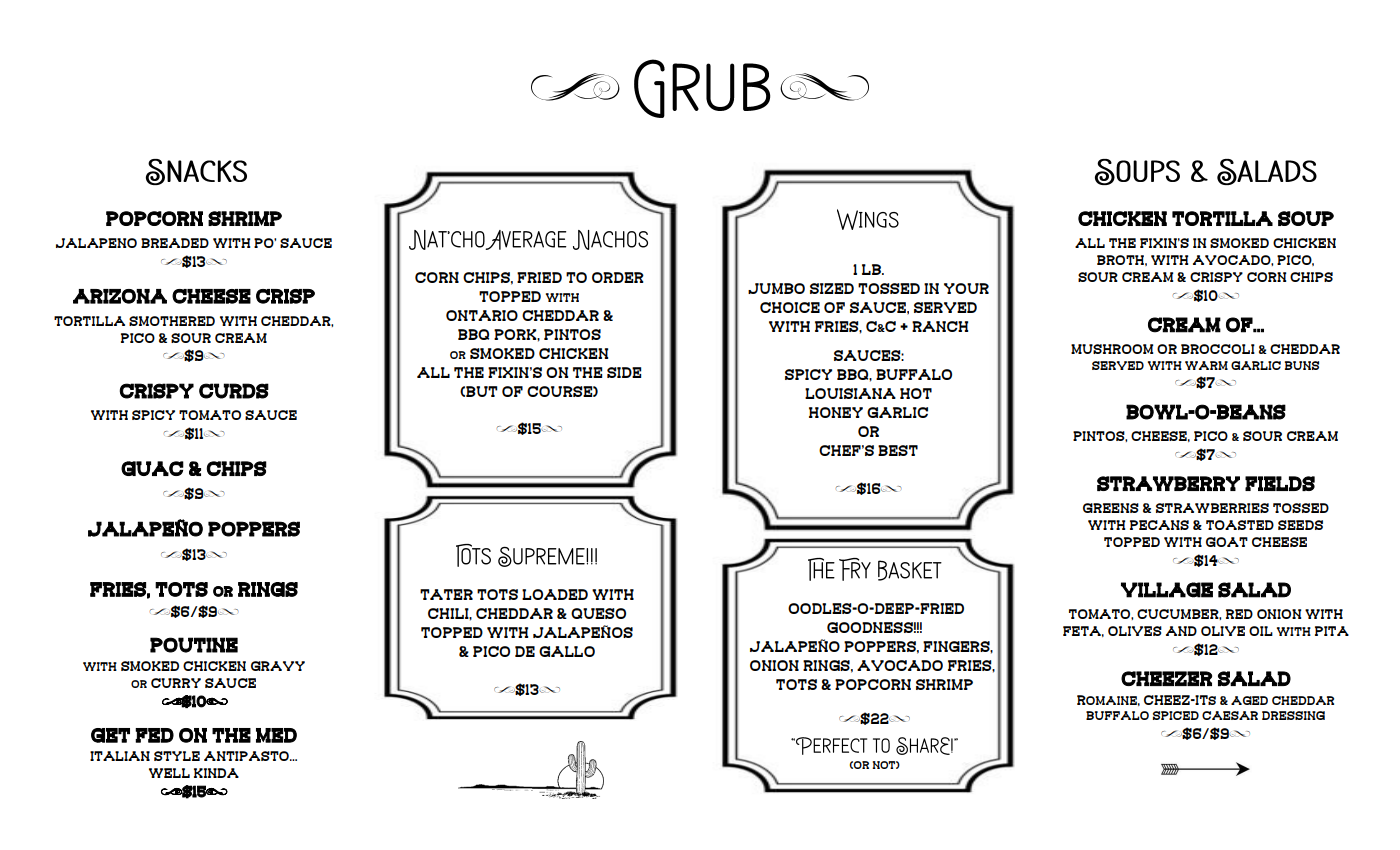  Describe the element at coordinates (152, 468) in the image. I see `Guac` at that location.
